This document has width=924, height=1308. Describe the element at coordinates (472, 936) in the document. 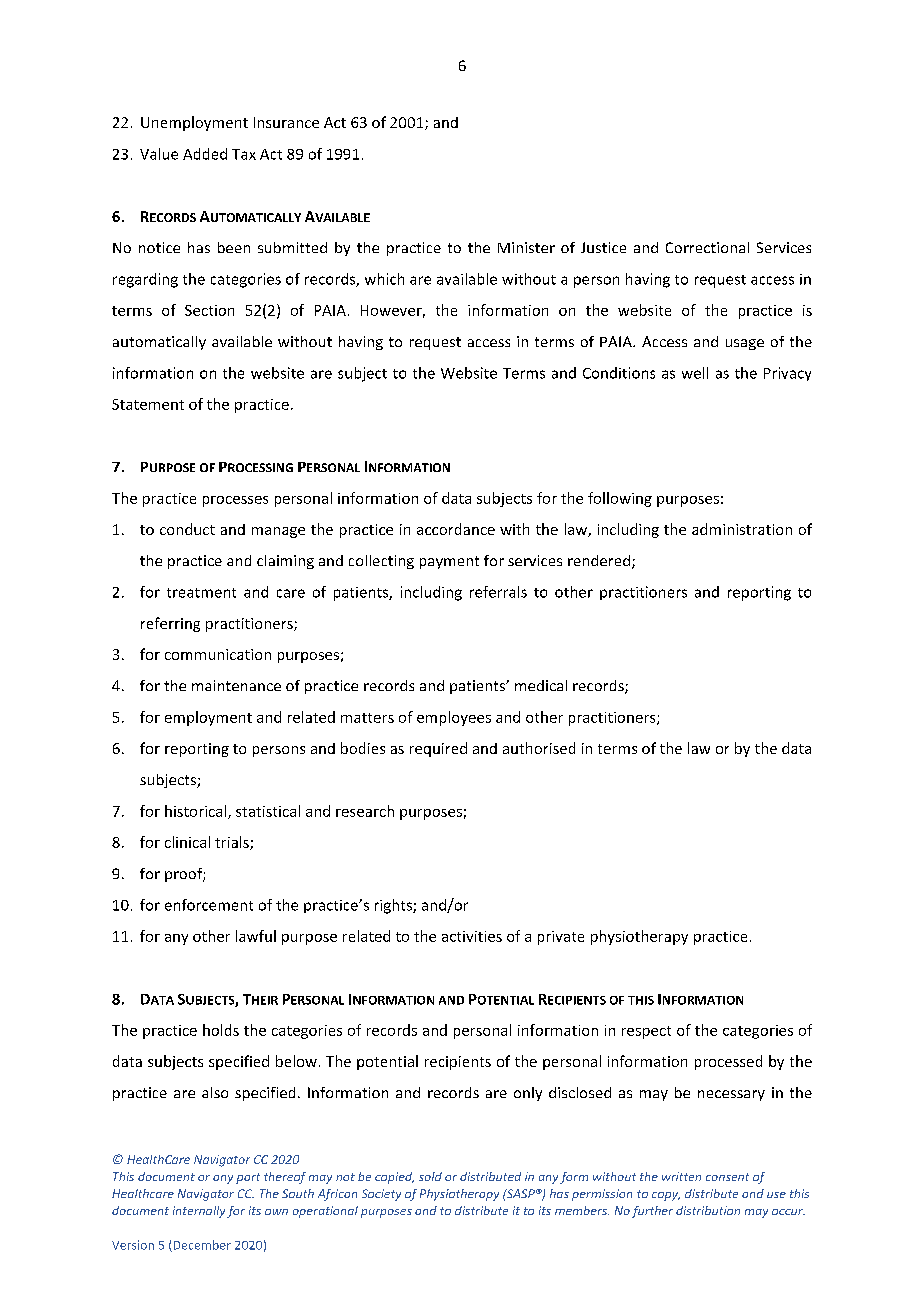

I see `activities` at that location.
